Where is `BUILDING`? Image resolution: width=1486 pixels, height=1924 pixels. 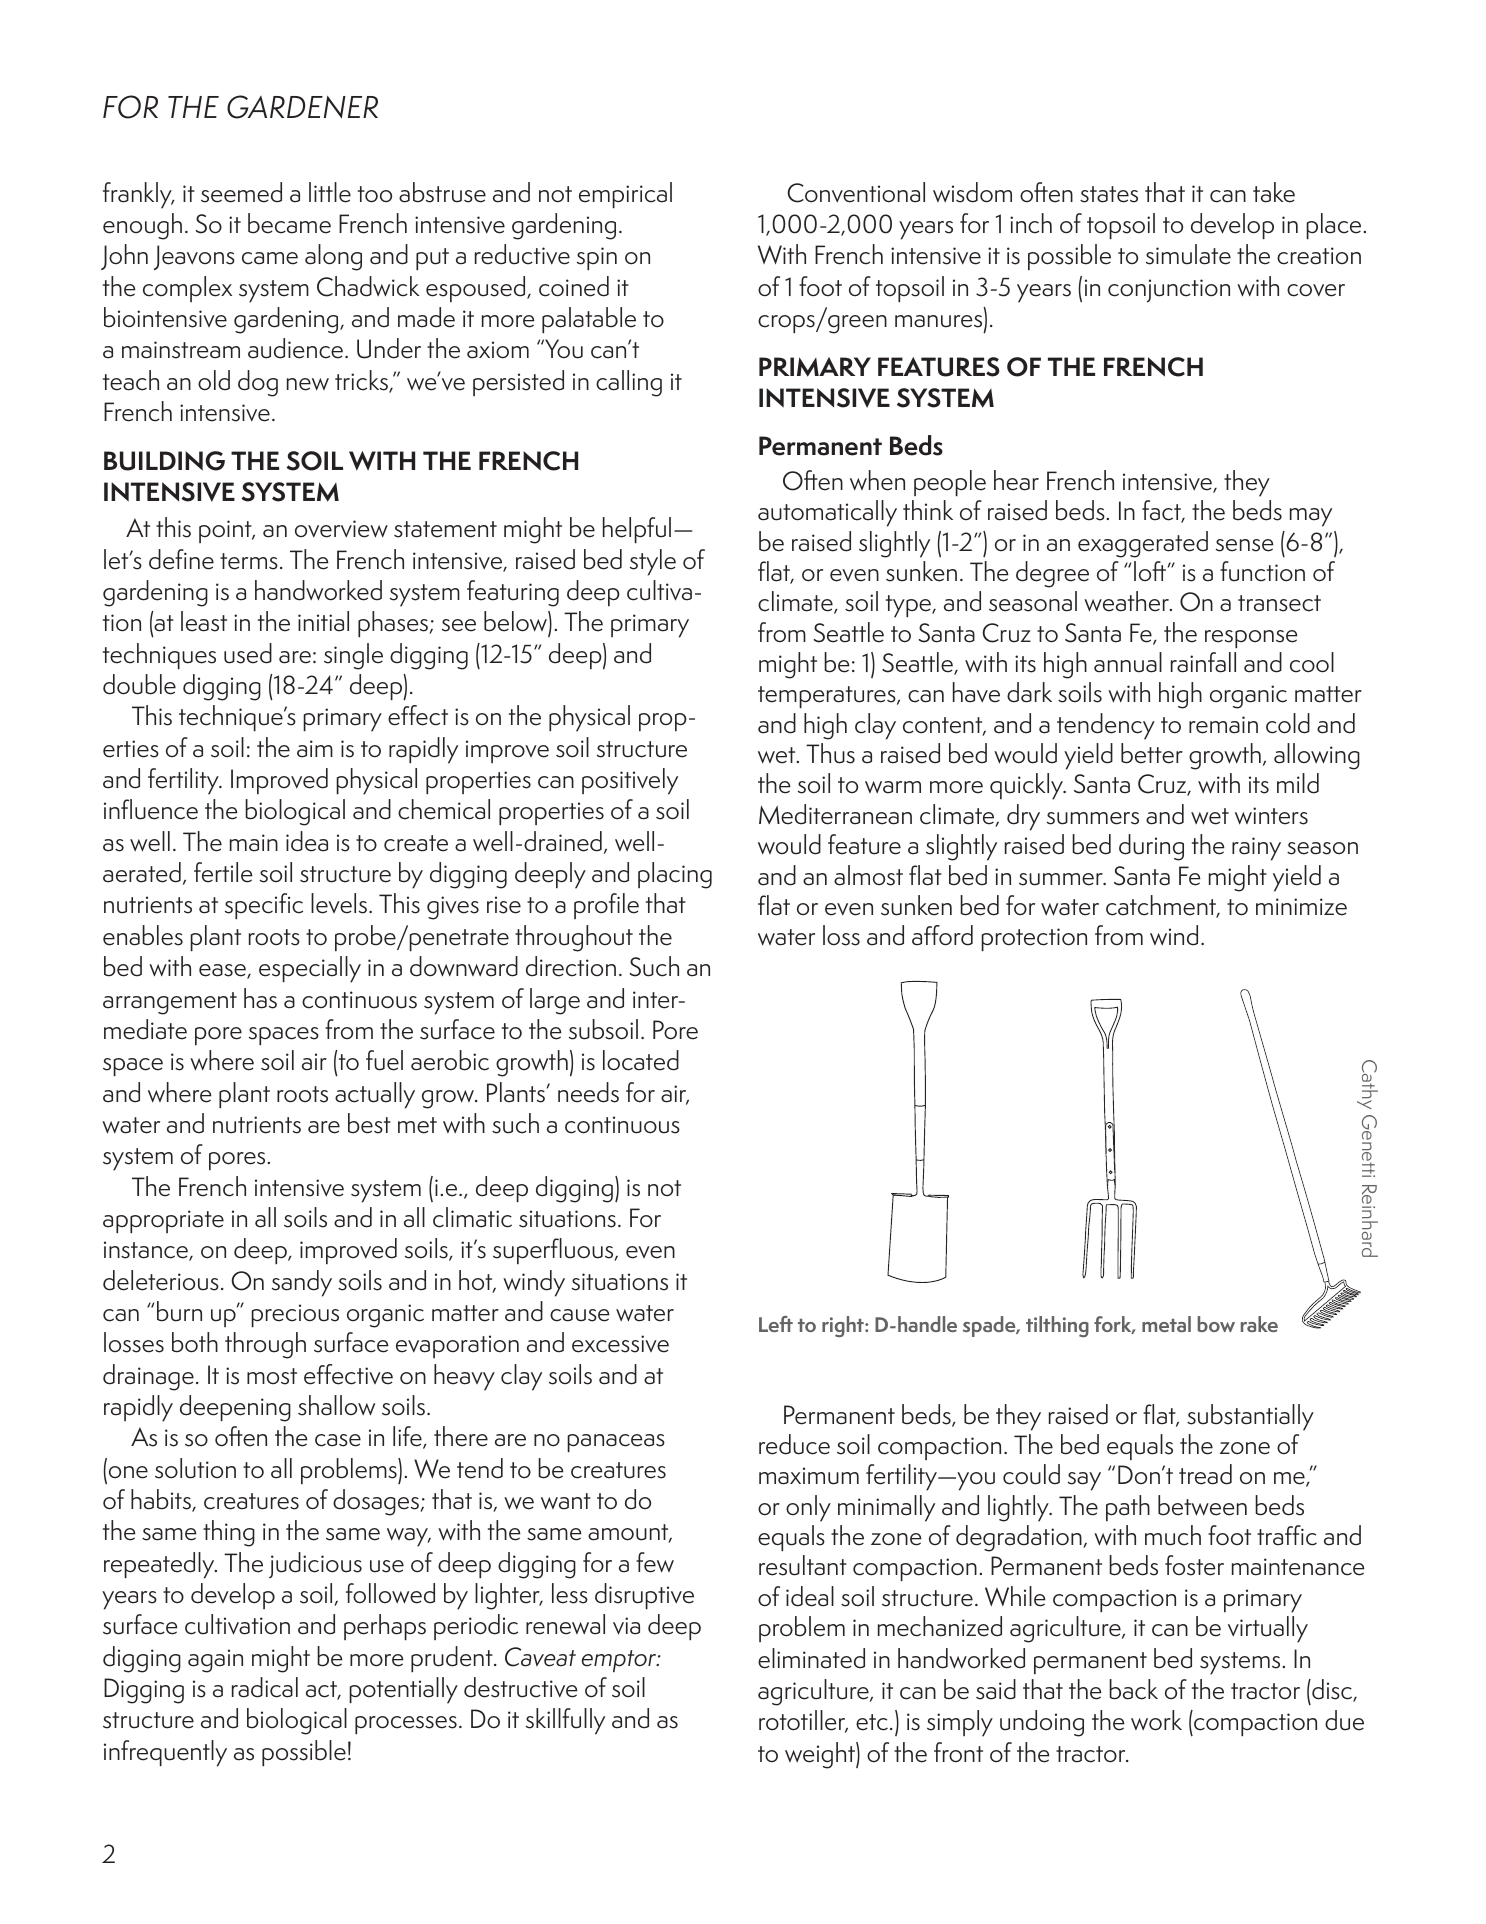
BUILDING is located at coordinates (164, 461).
